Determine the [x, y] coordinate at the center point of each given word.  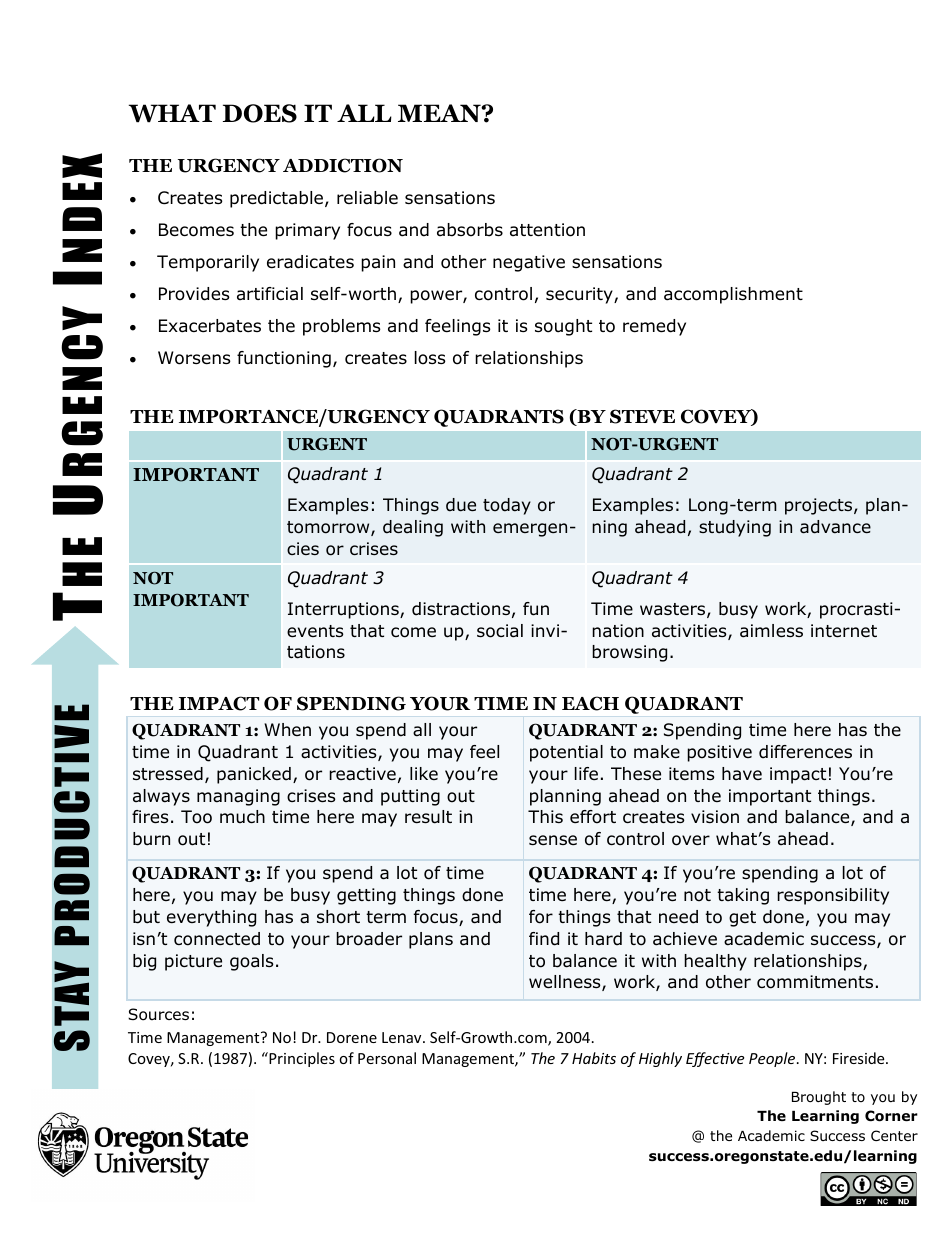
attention [547, 230]
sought [563, 327]
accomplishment [733, 295]
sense [553, 840]
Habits [594, 1058]
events [315, 631]
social [500, 631]
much [242, 816]
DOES [260, 113]
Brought [819, 1098]
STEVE [642, 416]
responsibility [833, 896]
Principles [301, 1059]
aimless [771, 631]
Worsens [194, 358]
